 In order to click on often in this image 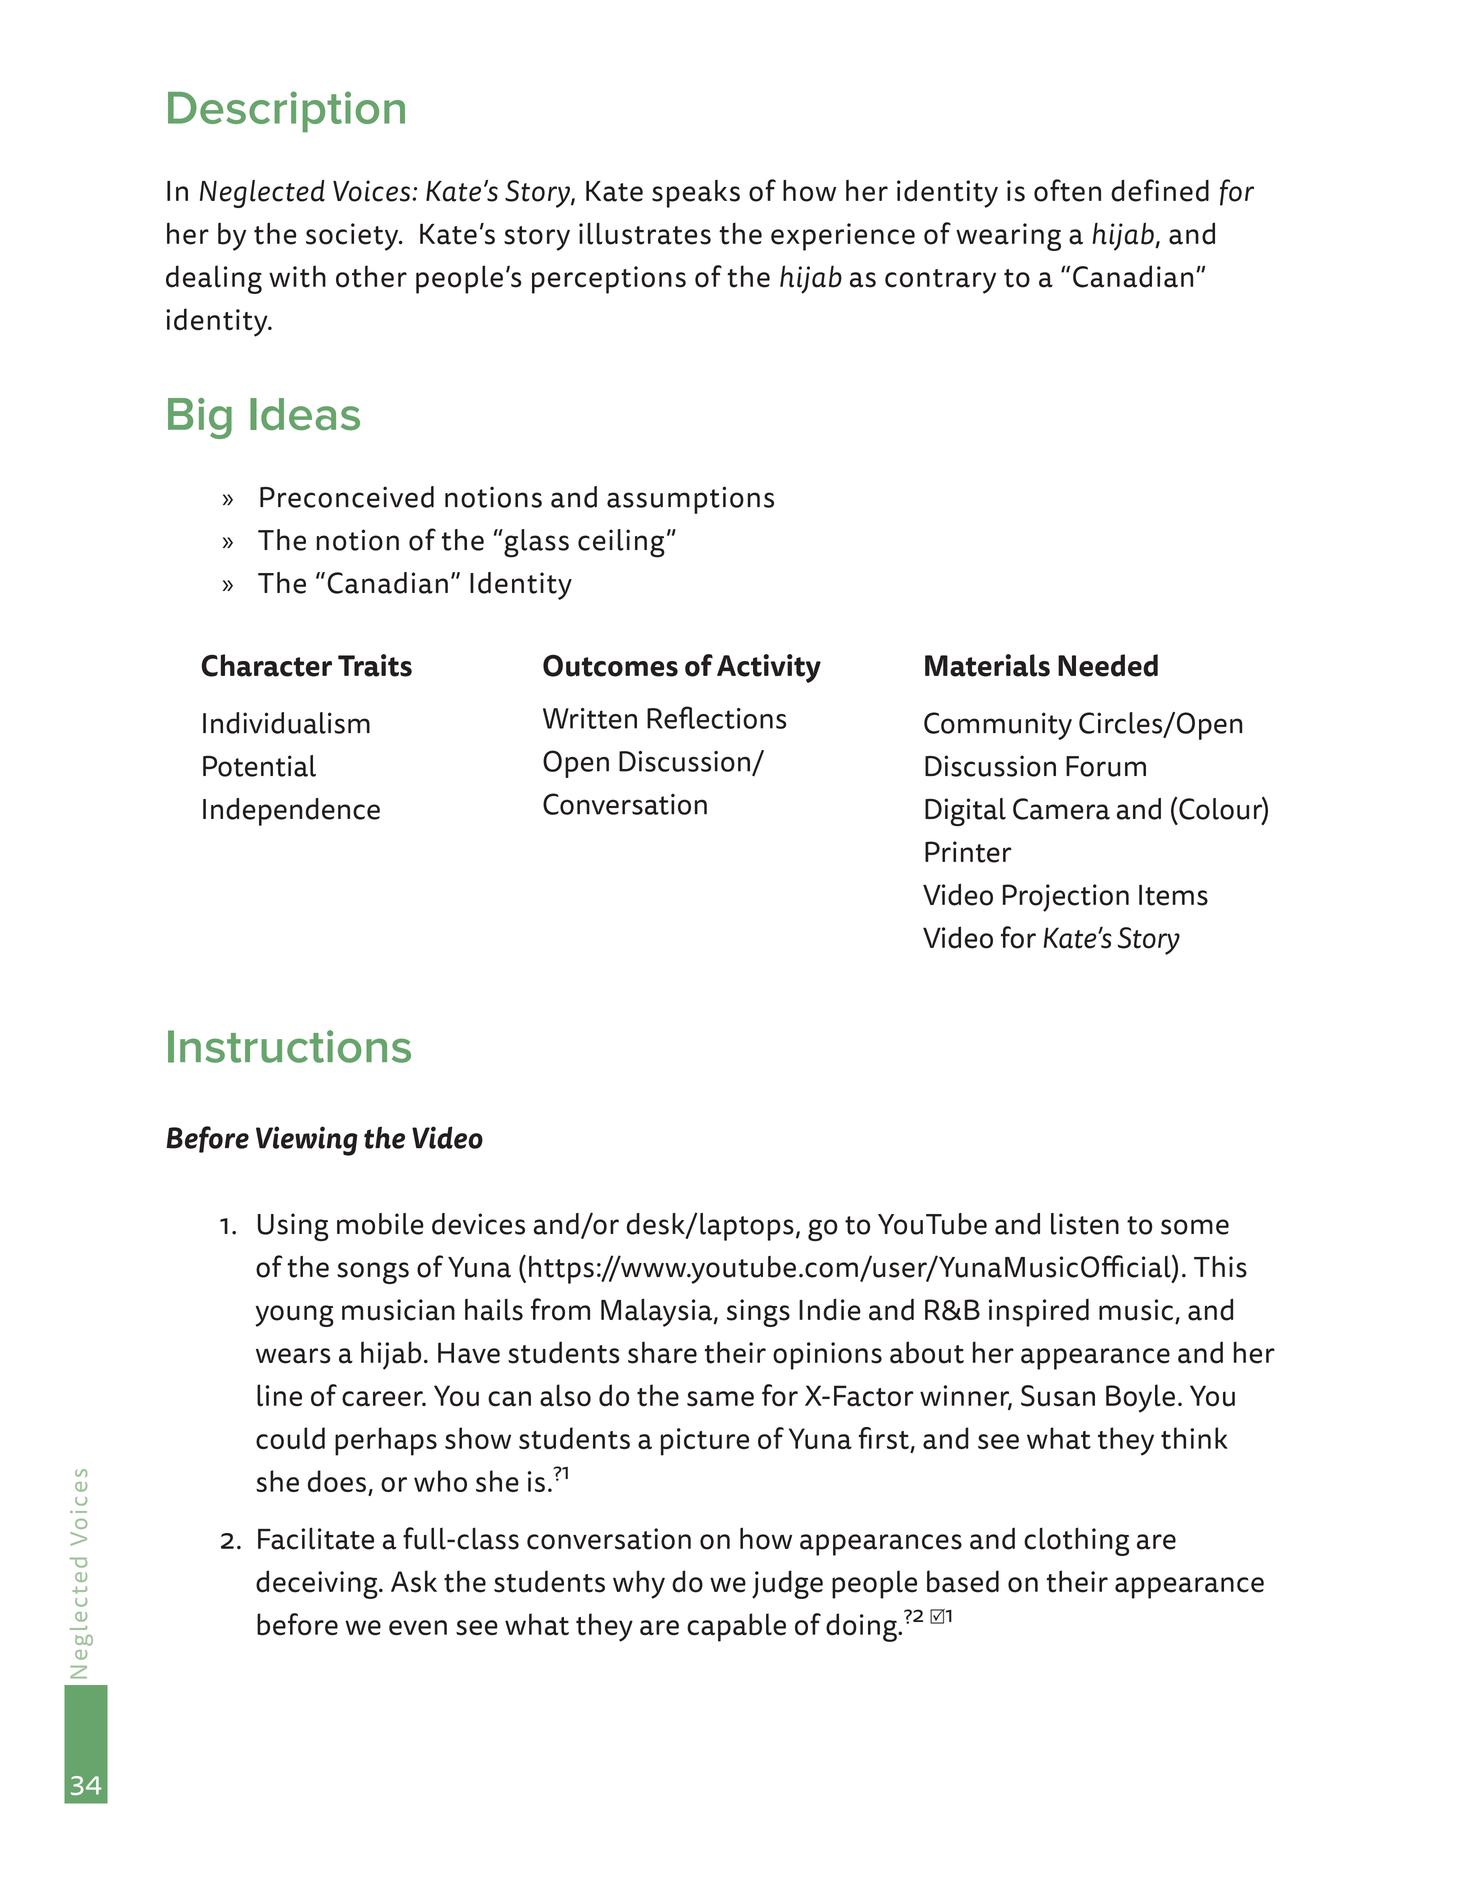, I will do `click(1067, 190)`.
